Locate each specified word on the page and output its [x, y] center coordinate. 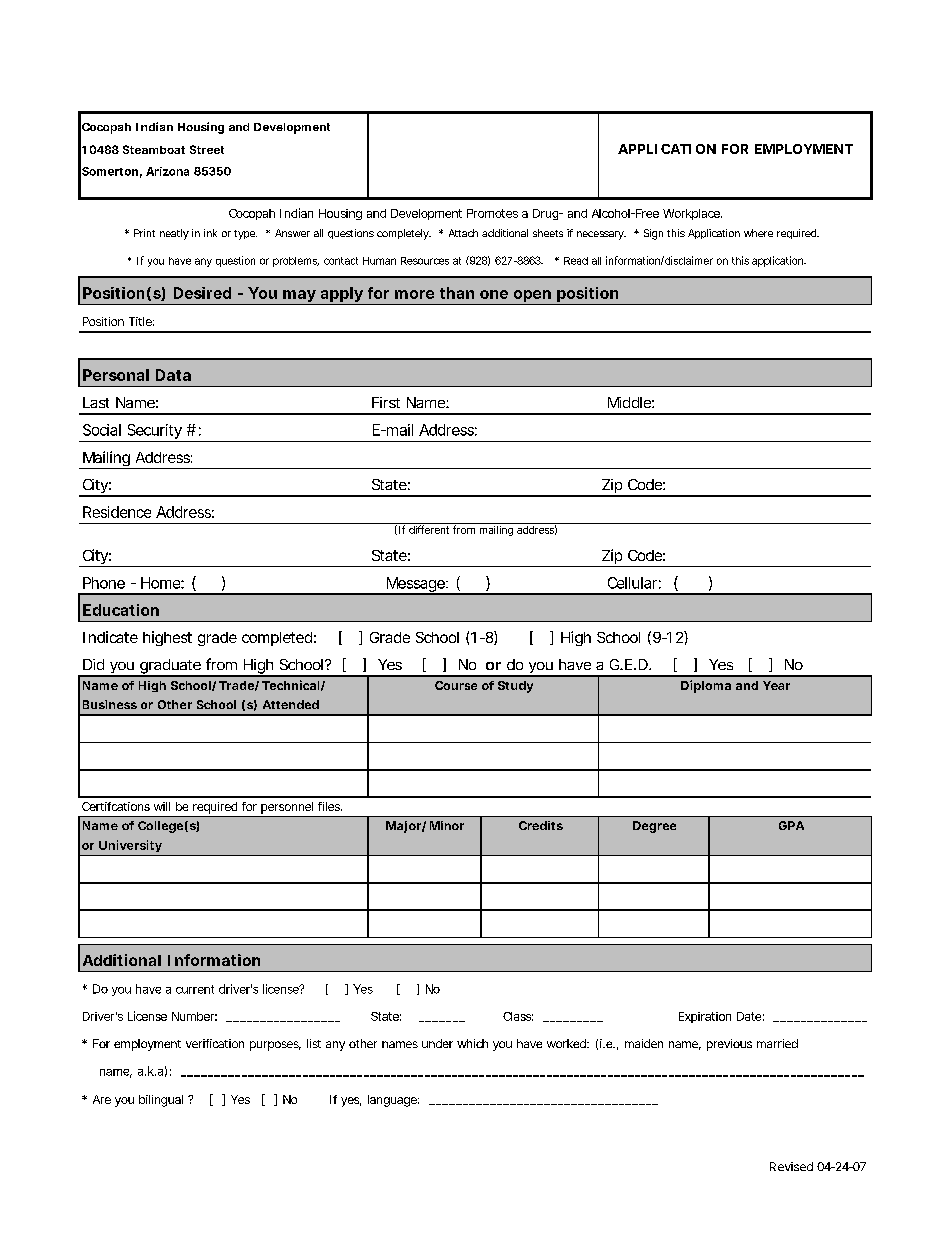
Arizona [167, 171]
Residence [117, 512]
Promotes [492, 213]
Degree [654, 827]
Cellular [634, 583]
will [162, 806]
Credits [541, 825]
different [429, 528]
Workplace [692, 214]
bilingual [161, 1101]
